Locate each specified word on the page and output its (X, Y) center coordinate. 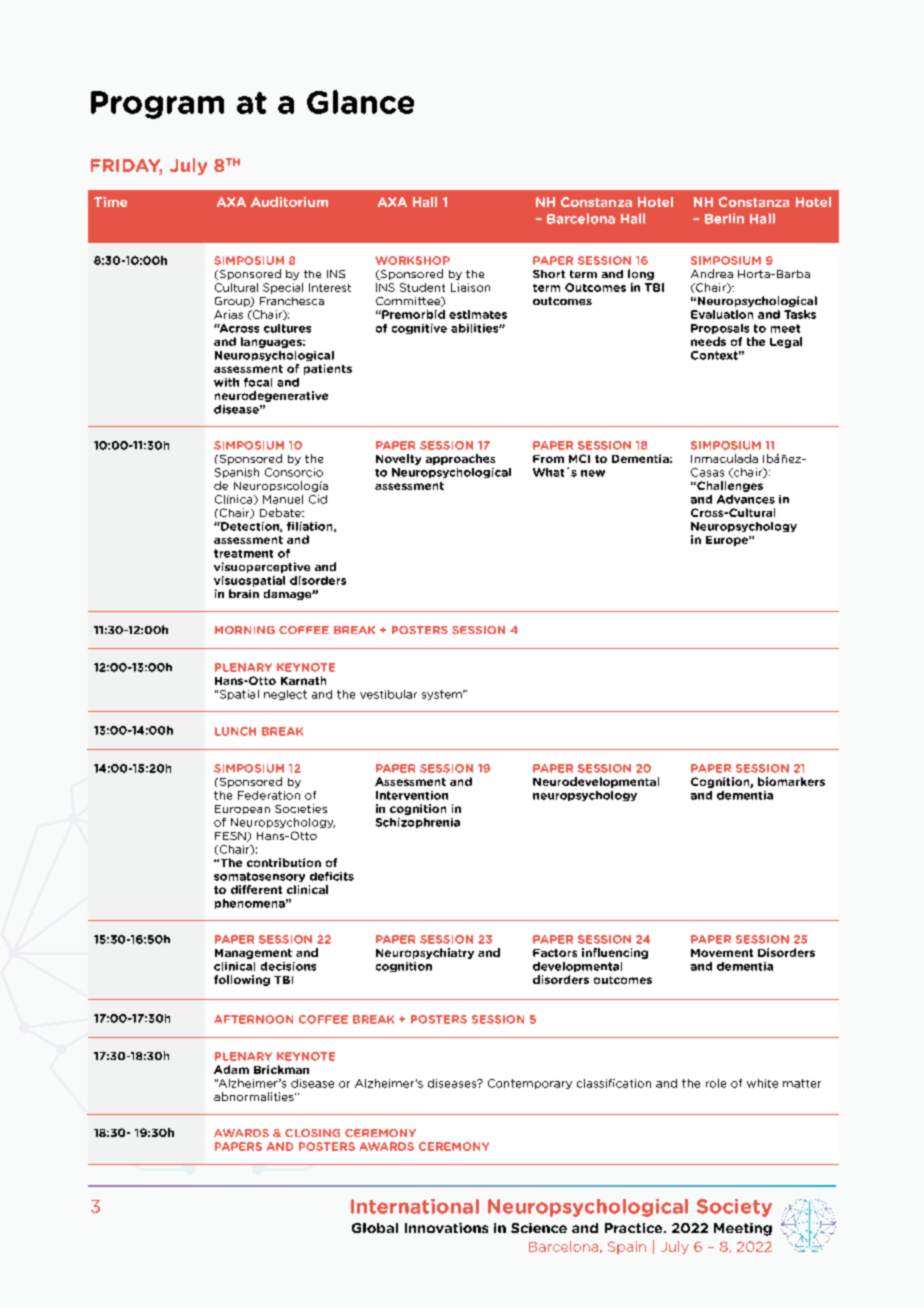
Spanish (237, 473)
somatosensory (259, 877)
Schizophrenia (418, 823)
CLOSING (312, 1133)
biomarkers (791, 781)
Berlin (724, 218)
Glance (360, 102)
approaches (460, 459)
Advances (746, 499)
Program (157, 105)
